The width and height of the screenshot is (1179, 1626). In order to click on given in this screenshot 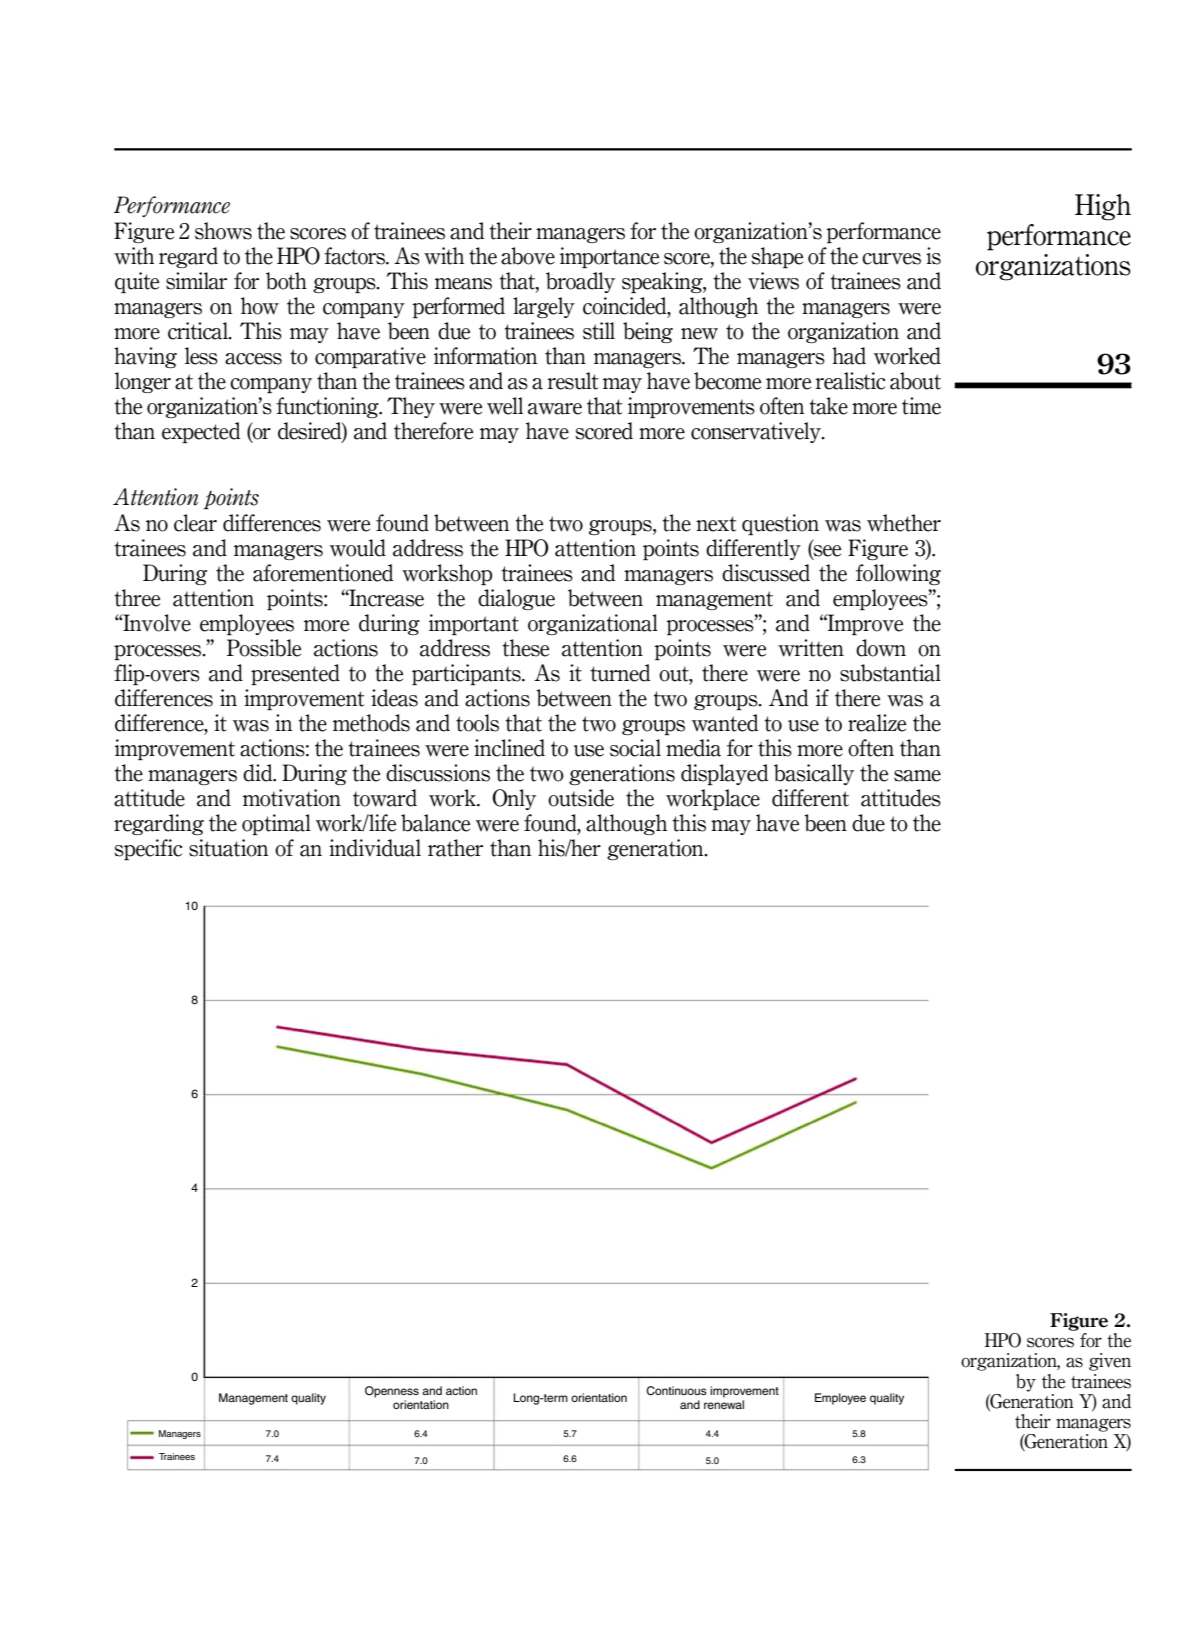, I will do `click(1110, 1362)`.
